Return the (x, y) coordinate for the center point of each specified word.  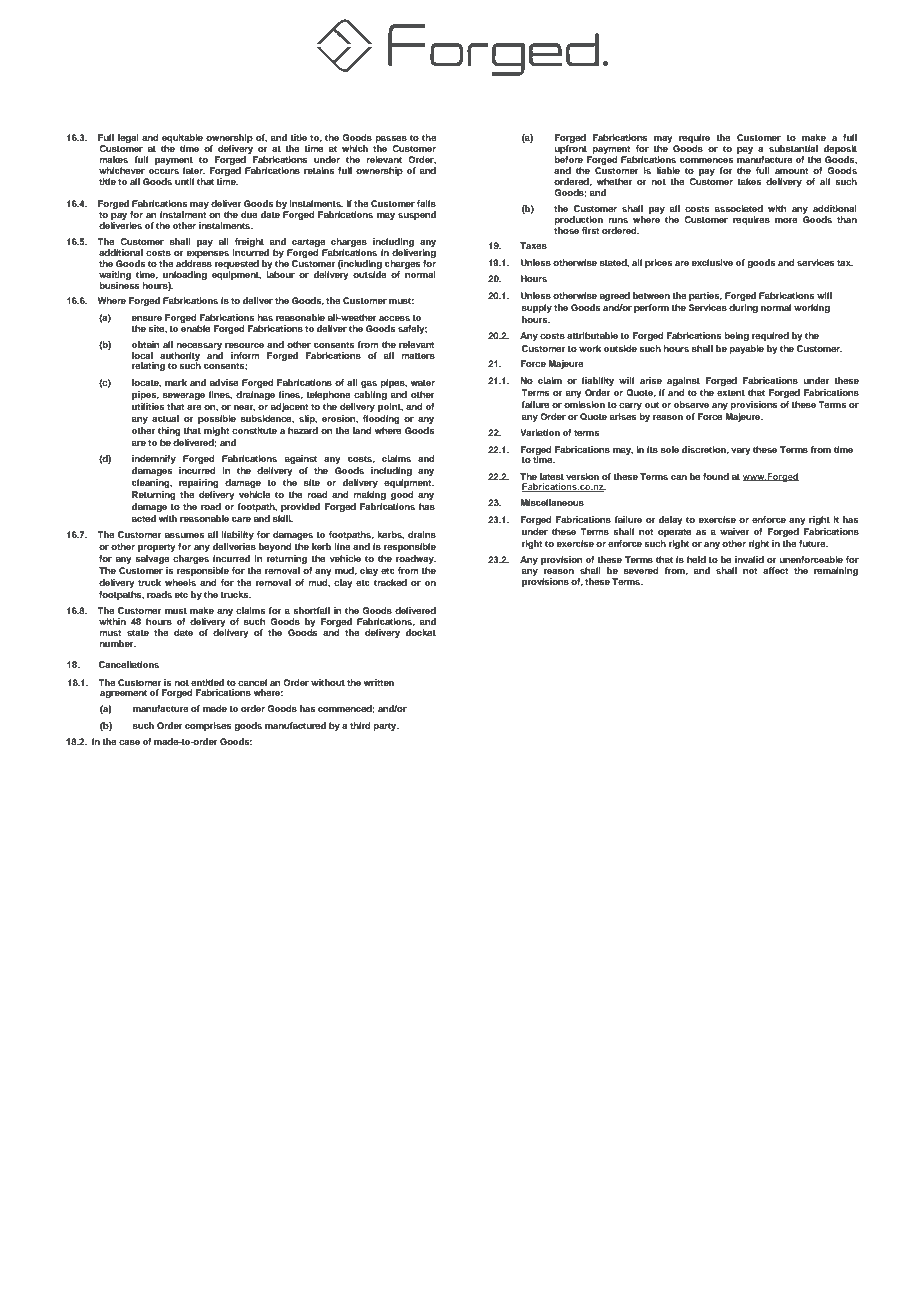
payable (746, 349)
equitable (182, 140)
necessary (199, 346)
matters (418, 356)
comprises (208, 726)
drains (422, 534)
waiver (734, 531)
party (386, 727)
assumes (185, 535)
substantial (793, 148)
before (568, 159)
